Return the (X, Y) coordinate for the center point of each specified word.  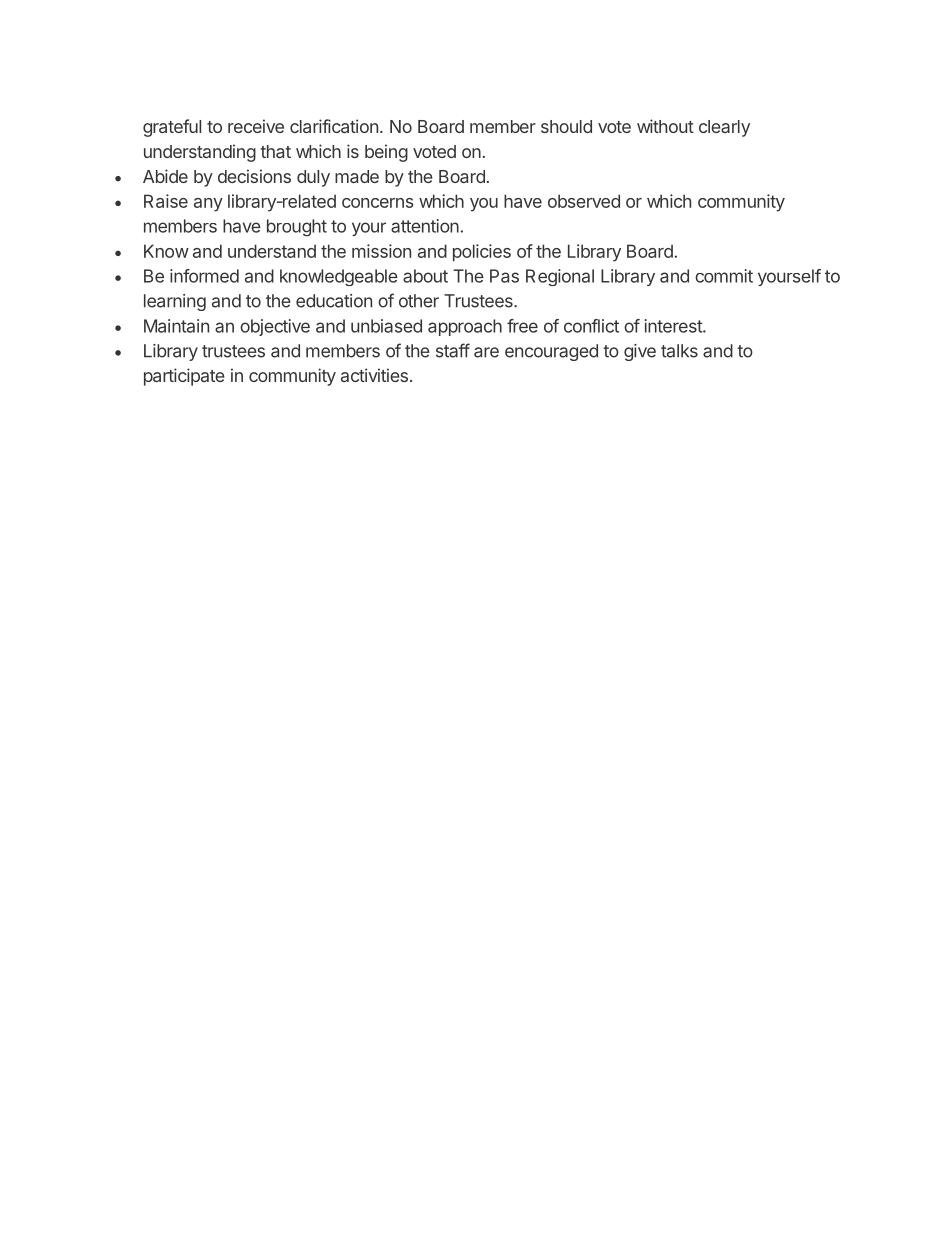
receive (256, 126)
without (665, 126)
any (208, 205)
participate (184, 377)
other (419, 301)
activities (374, 375)
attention (426, 226)
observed (584, 201)
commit (724, 276)
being (386, 153)
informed (204, 276)
